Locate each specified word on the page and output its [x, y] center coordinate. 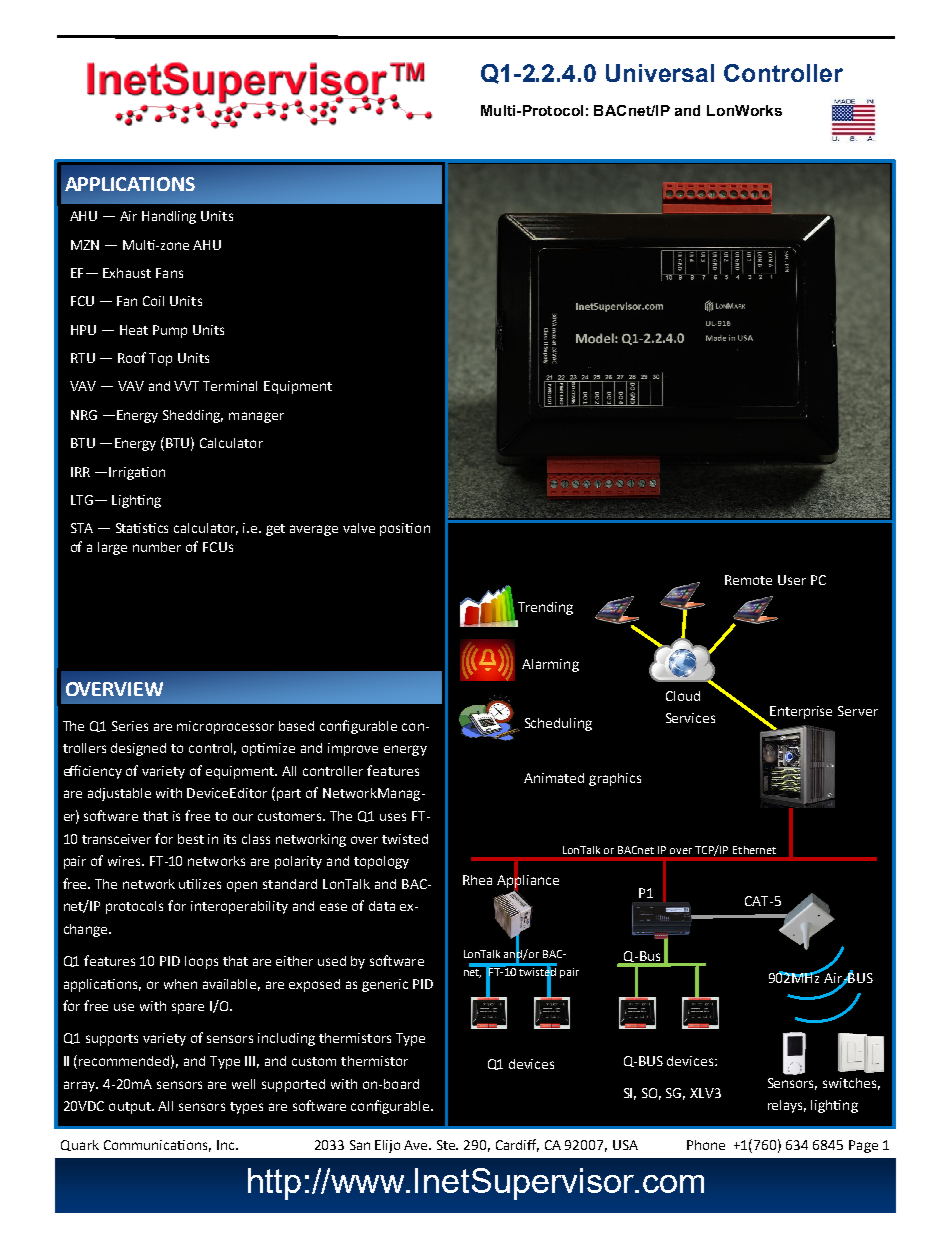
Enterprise [801, 712]
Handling [169, 217]
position [405, 529]
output [131, 1108]
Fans [169, 273]
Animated [554, 778]
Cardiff [517, 1145]
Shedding [193, 416]
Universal [660, 73]
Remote [748, 580]
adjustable [119, 794]
